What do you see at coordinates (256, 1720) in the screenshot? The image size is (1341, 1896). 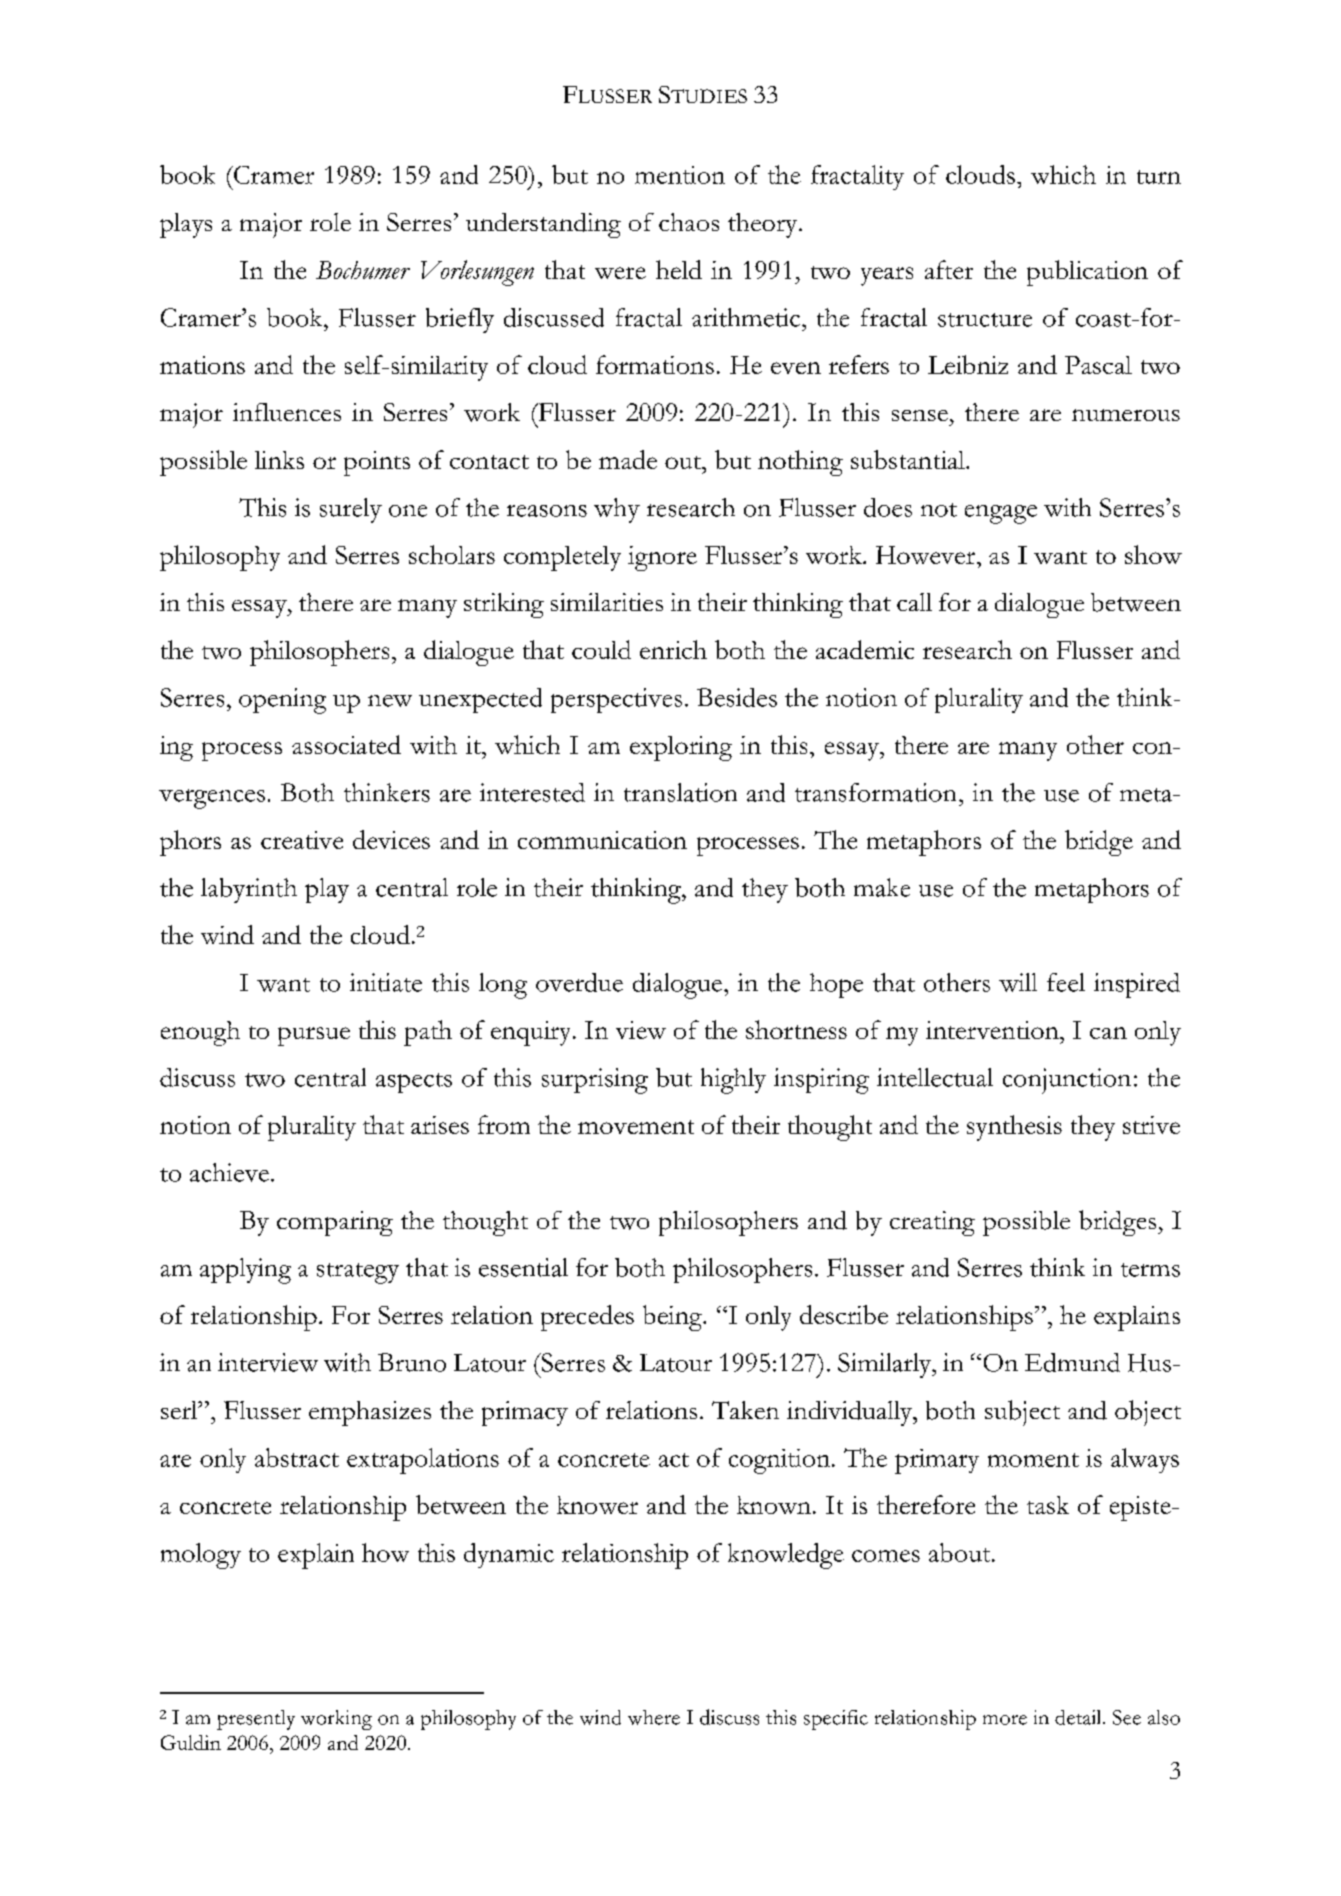 I see `presently` at bounding box center [256, 1720].
